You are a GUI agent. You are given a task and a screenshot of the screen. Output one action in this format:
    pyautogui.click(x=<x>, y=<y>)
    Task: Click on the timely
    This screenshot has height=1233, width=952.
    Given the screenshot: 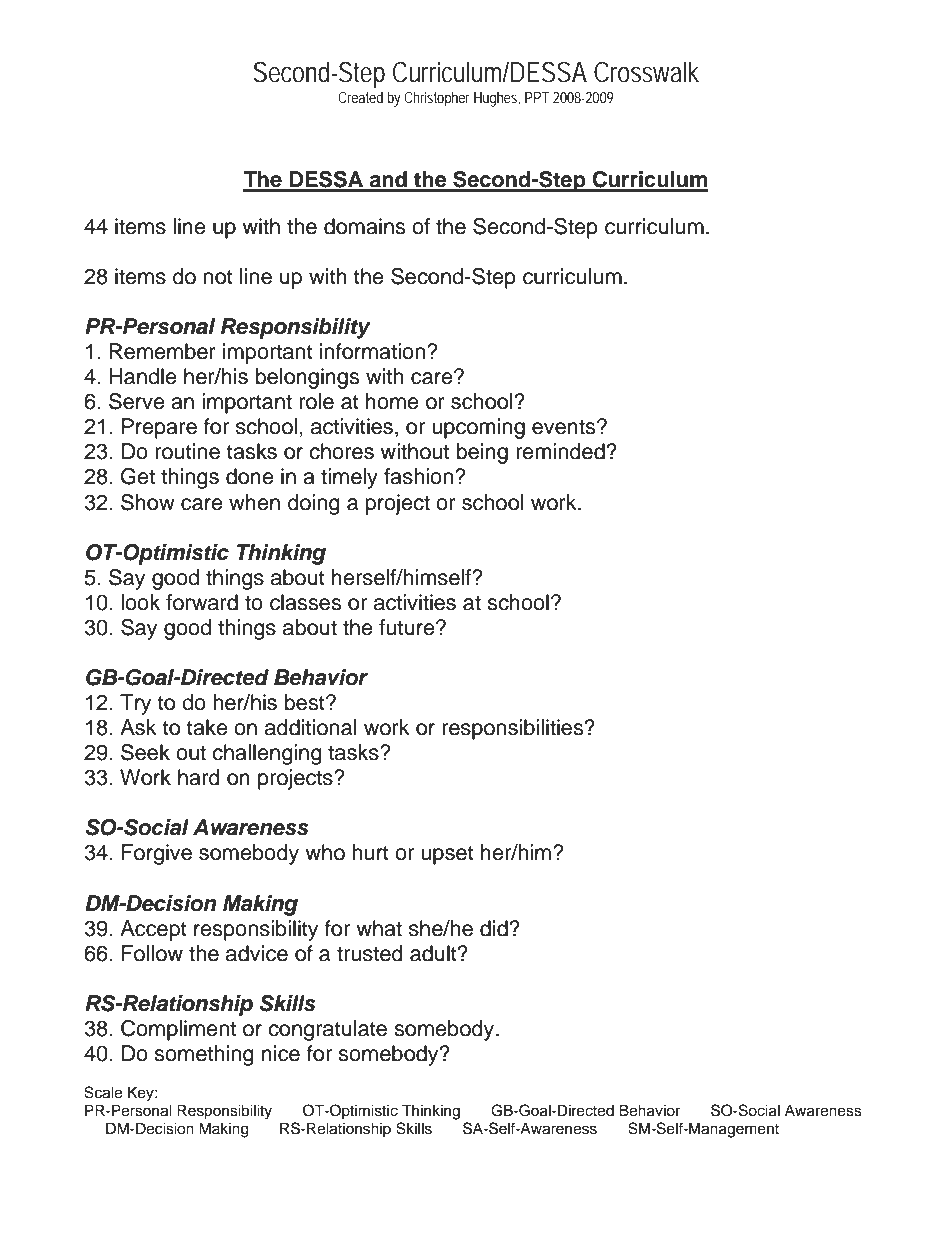 What is the action you would take?
    pyautogui.click(x=349, y=478)
